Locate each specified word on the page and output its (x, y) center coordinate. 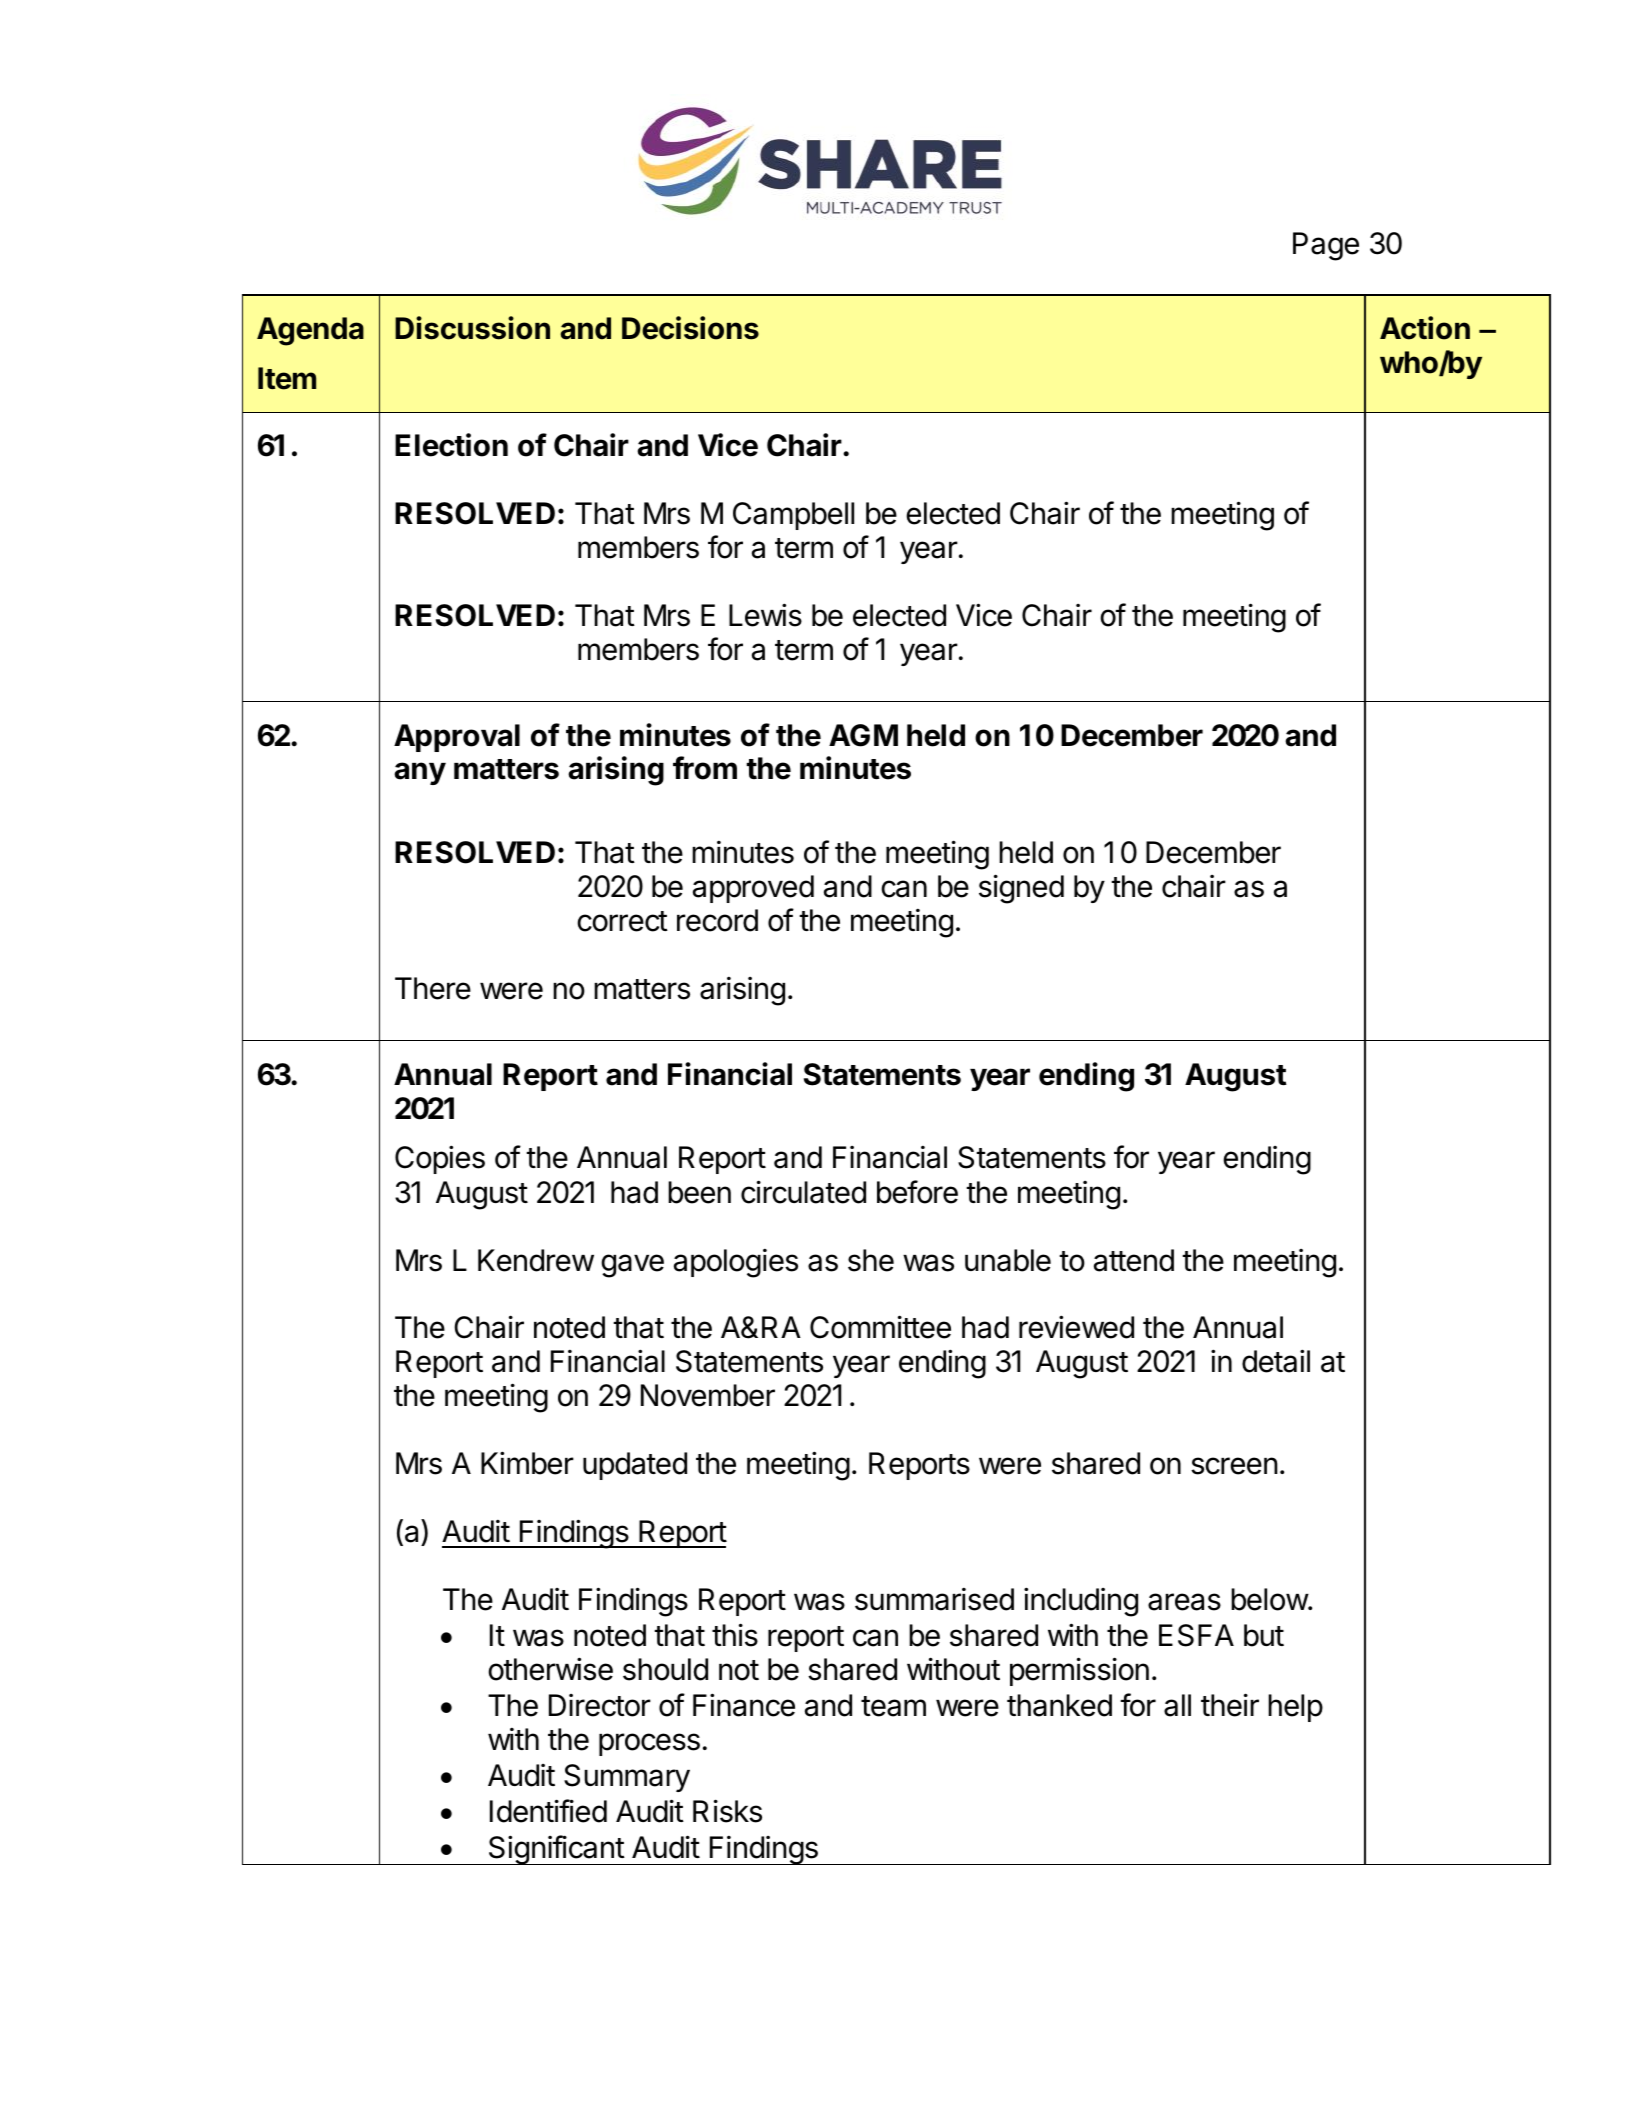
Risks (727, 1811)
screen (1234, 1466)
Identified (548, 1811)
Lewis (765, 615)
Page (1326, 246)
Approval (457, 738)
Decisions (690, 328)
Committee (880, 1327)
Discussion (472, 328)
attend (1134, 1260)
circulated (803, 1192)
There (433, 988)
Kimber (527, 1463)
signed (1021, 889)
